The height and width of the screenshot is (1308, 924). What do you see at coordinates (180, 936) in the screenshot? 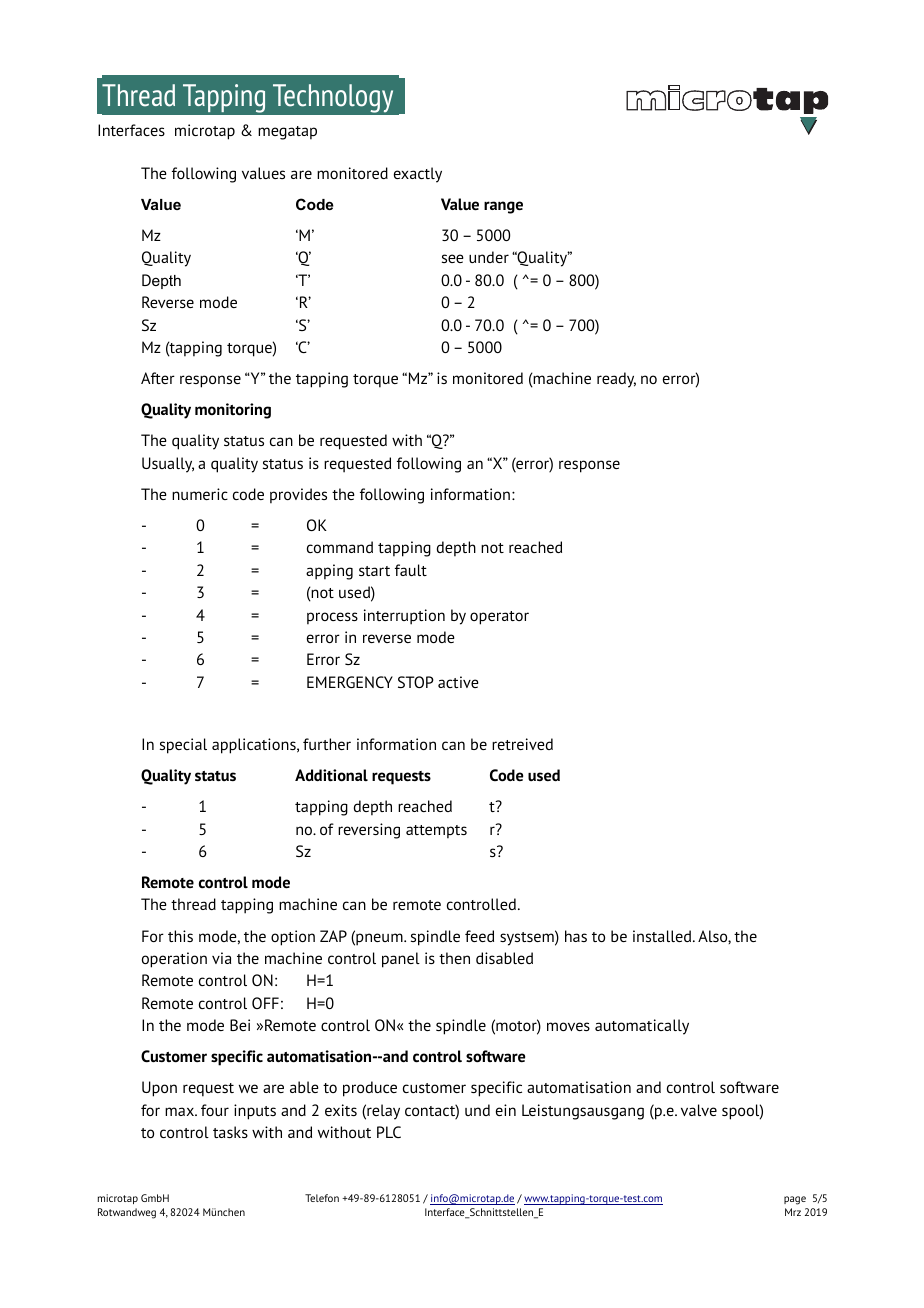
I see `this` at bounding box center [180, 936].
